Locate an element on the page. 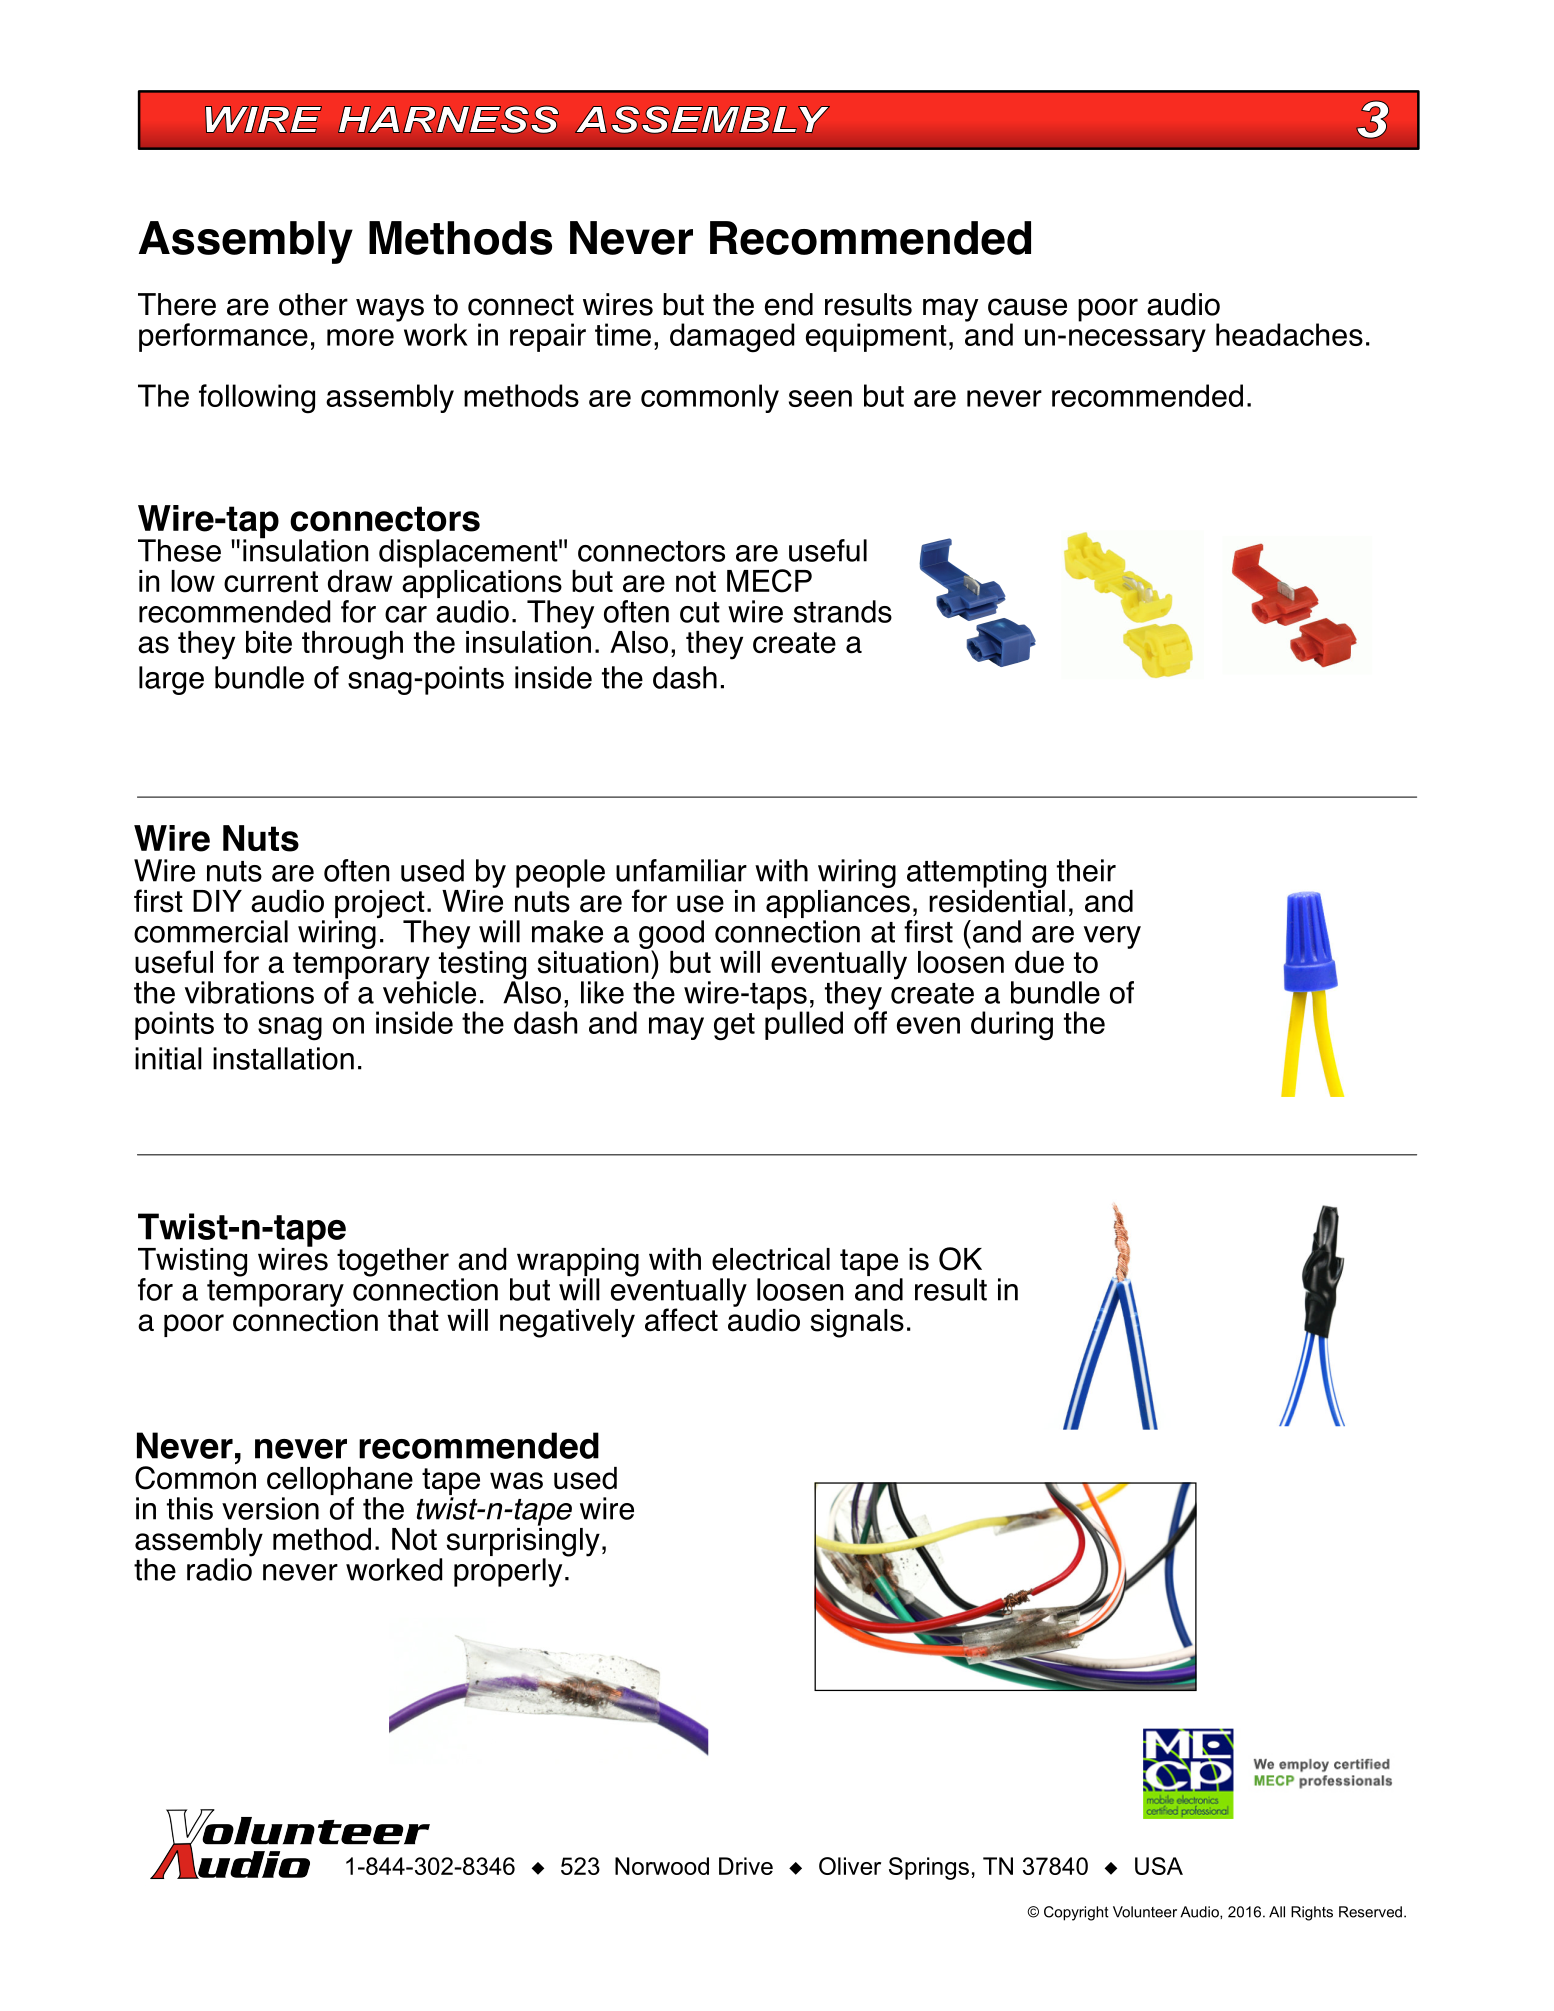 The height and width of the document is (2011, 1554). damaged is located at coordinates (732, 338).
